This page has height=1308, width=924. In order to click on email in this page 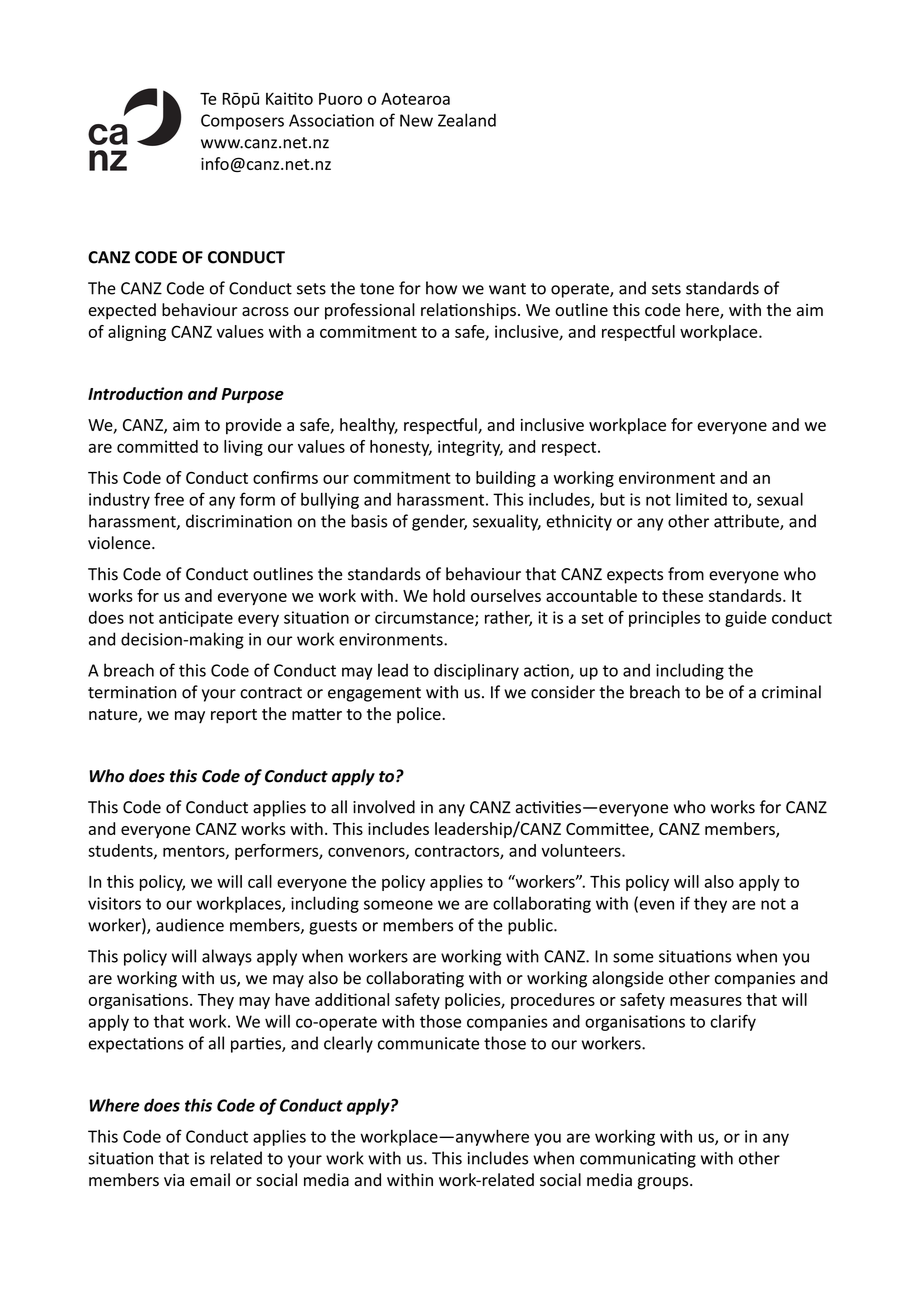, I will do `click(210, 1180)`.
